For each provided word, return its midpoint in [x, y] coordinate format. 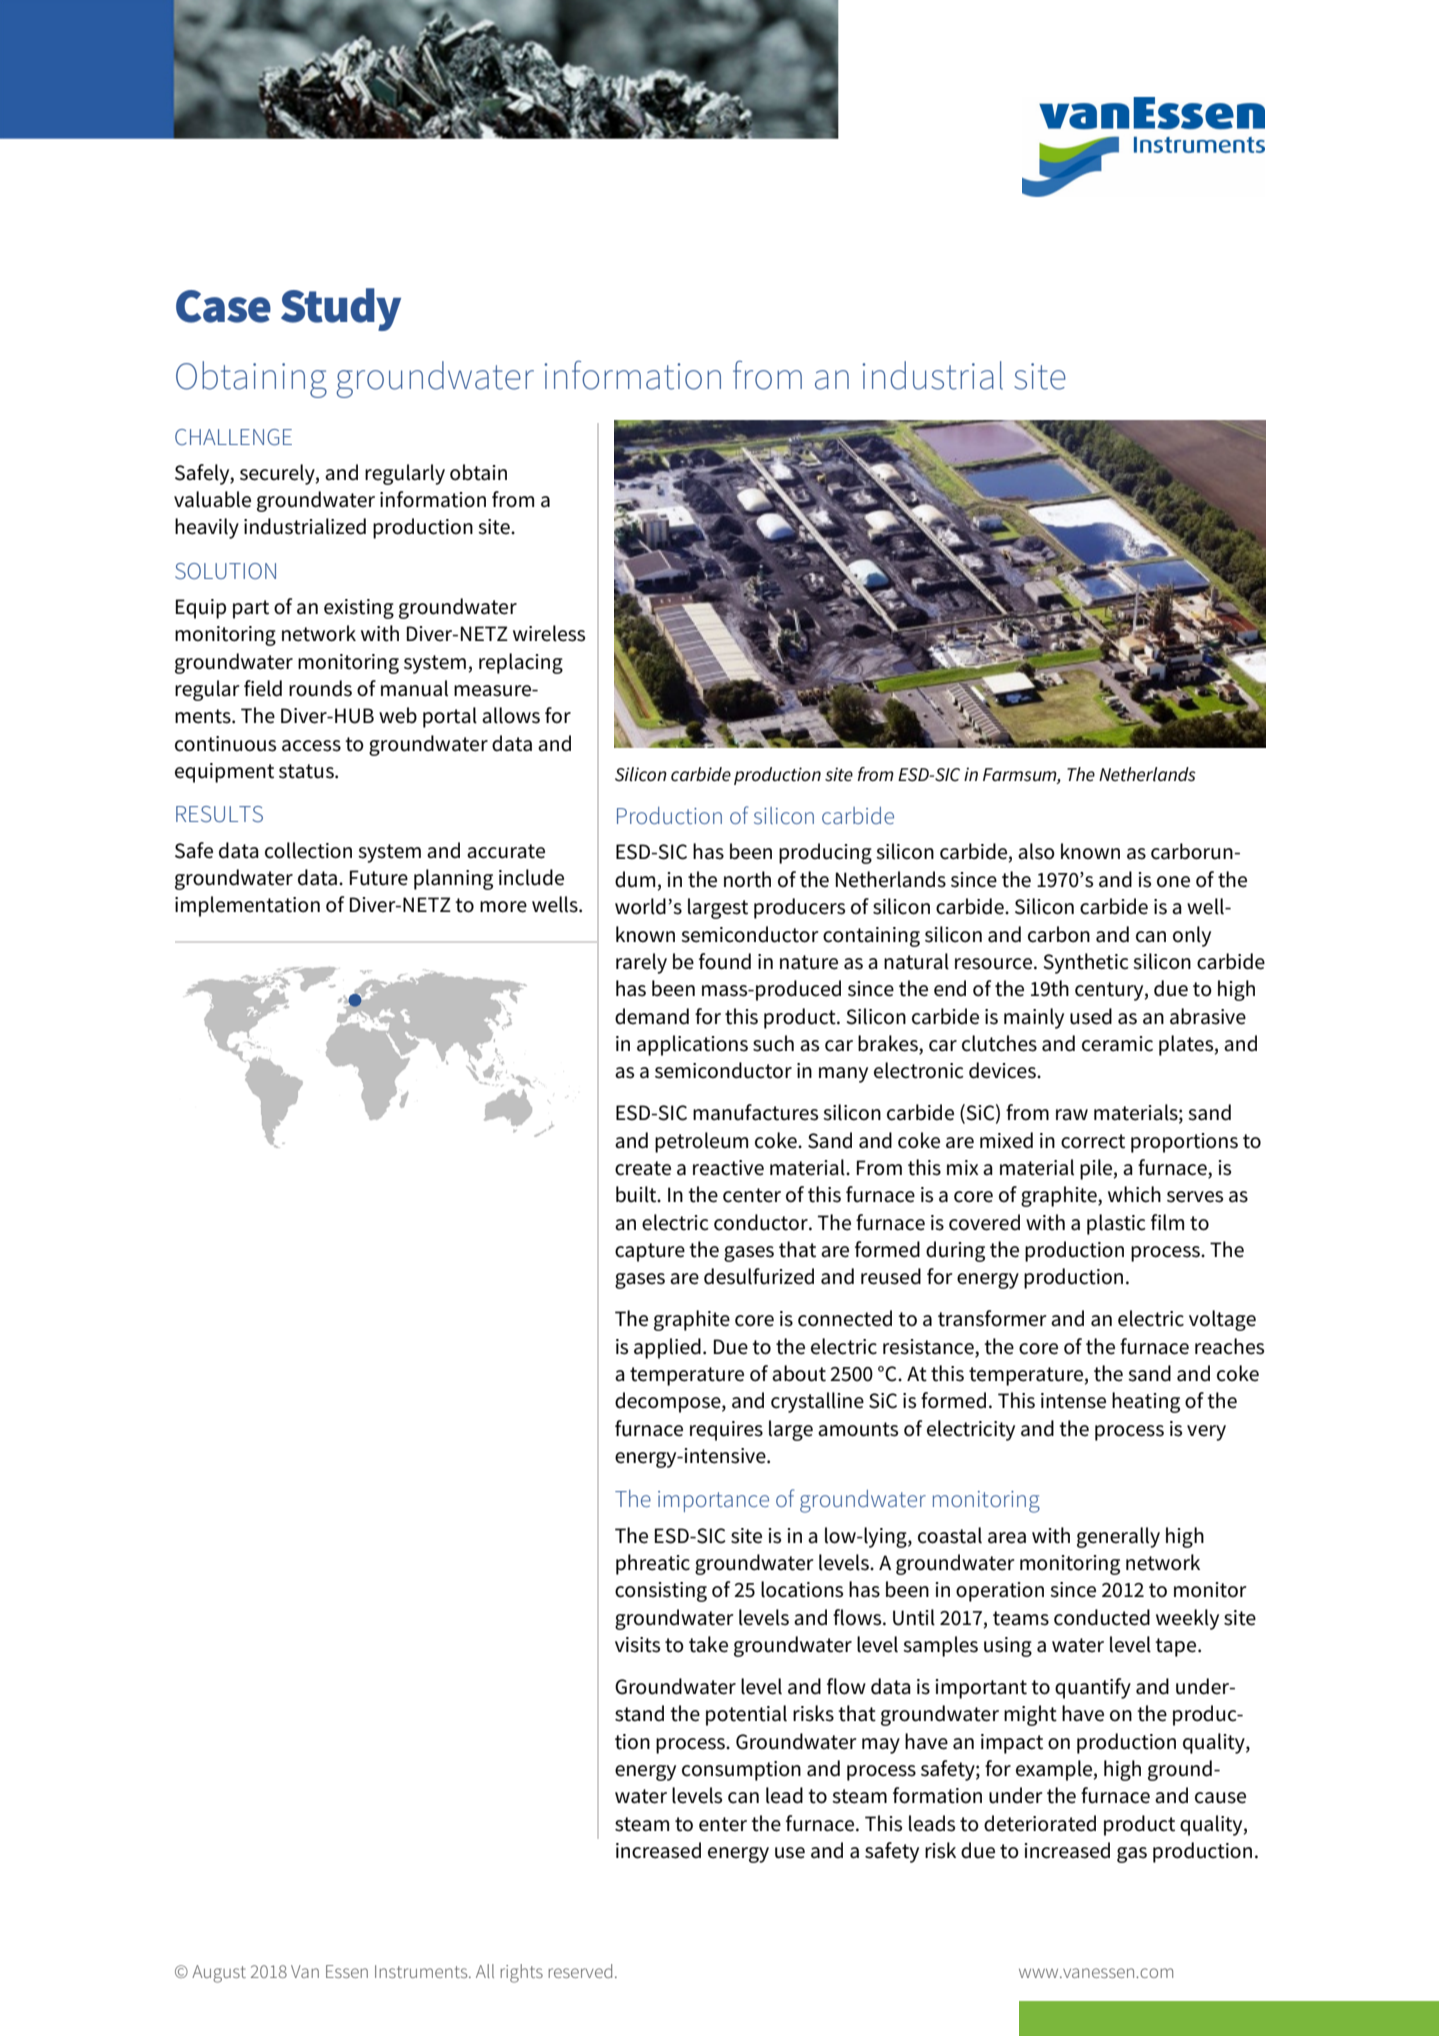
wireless [549, 633]
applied [667, 1348]
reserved [580, 1971]
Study [341, 309]
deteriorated [1040, 1823]
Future [379, 878]
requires [726, 1431]
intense [1073, 1401]
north [747, 879]
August [219, 1974]
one [1173, 882]
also [1036, 851]
